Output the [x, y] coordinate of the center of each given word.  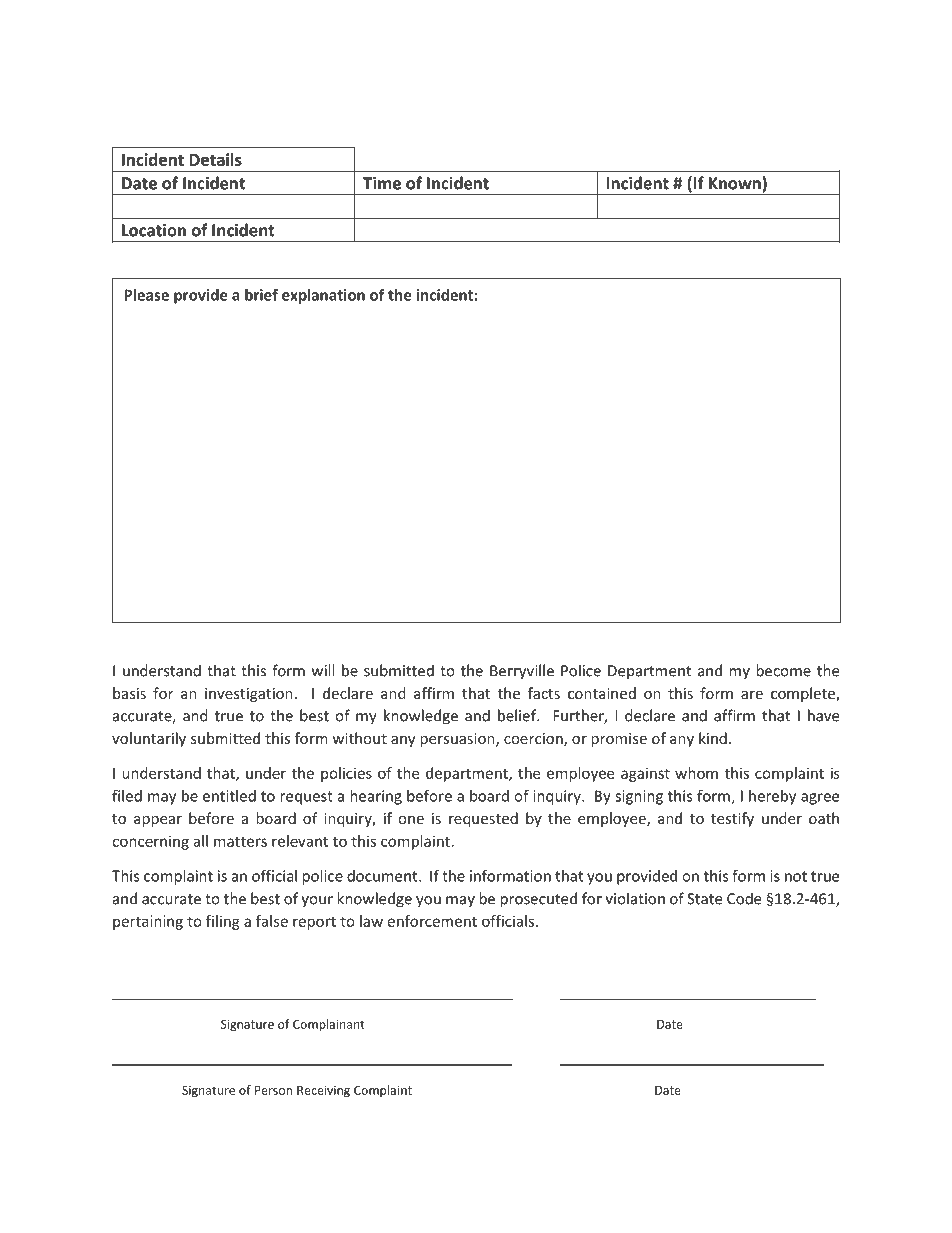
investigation [249, 695]
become [783, 670]
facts [544, 693]
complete [804, 694]
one [411, 820]
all [200, 841]
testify [732, 819]
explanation [323, 296]
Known [735, 183]
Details [215, 159]
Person [273, 1090]
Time [382, 183]
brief [261, 294]
